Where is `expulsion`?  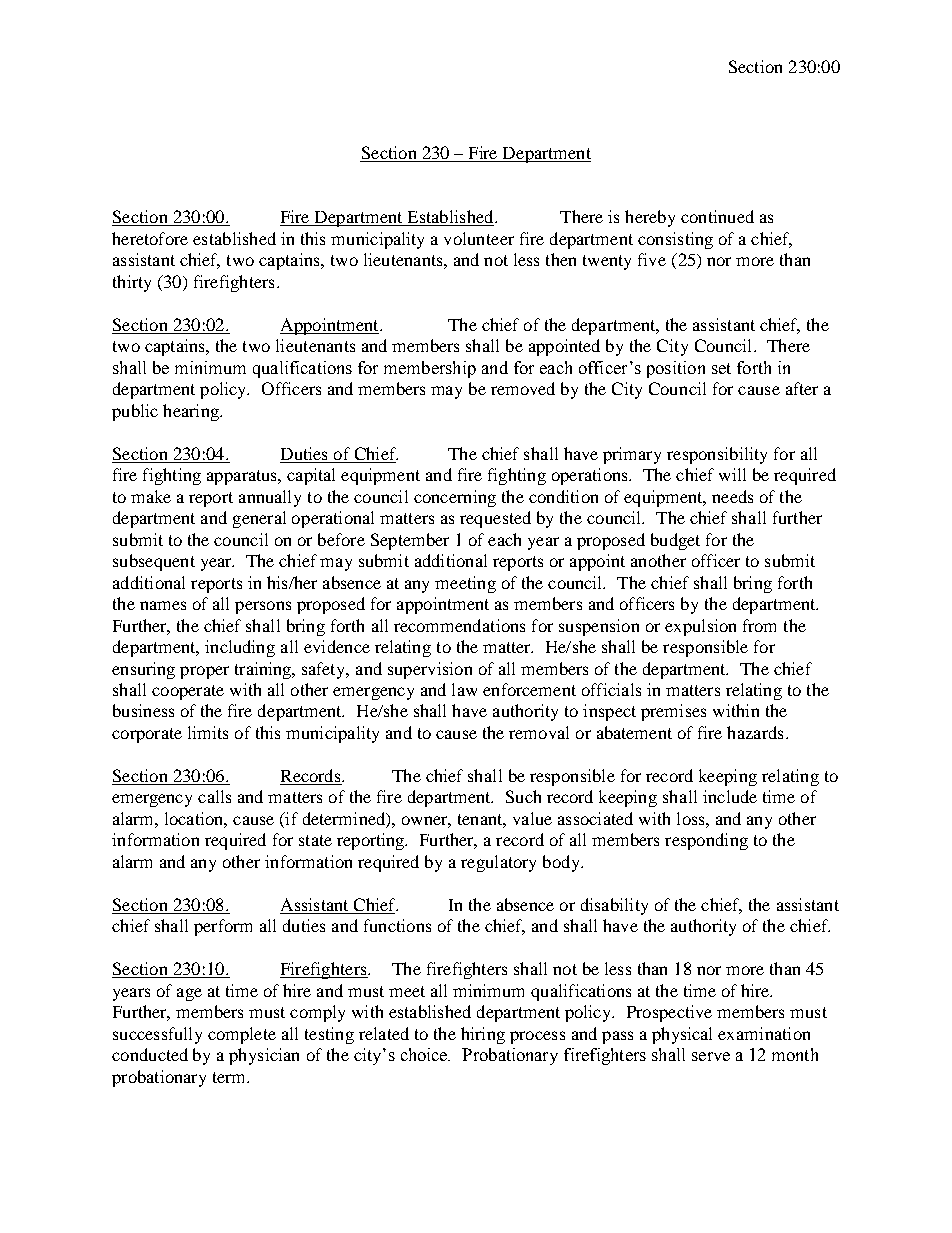
expulsion is located at coordinates (700, 627).
